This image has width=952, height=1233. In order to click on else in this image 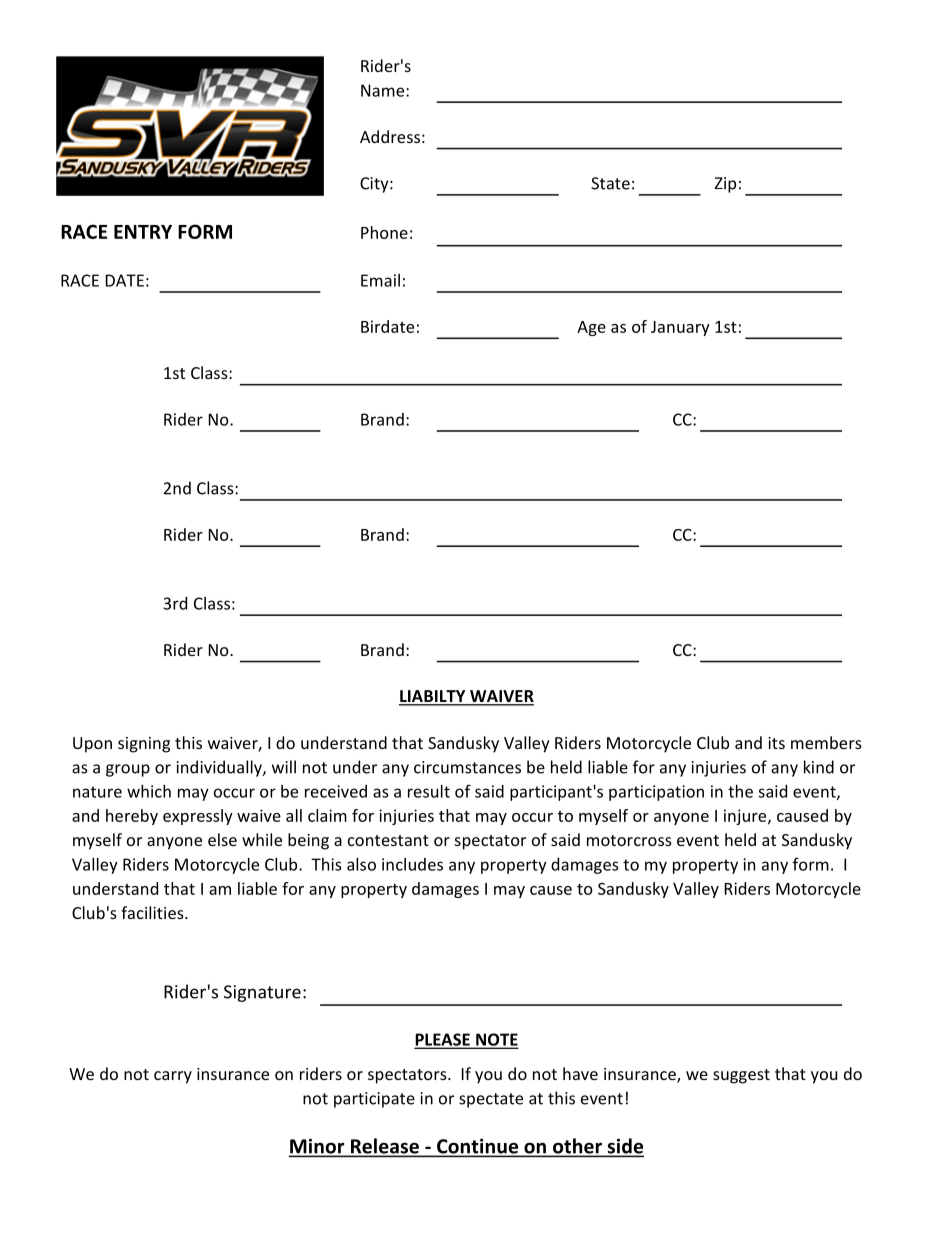, I will do `click(222, 839)`.
